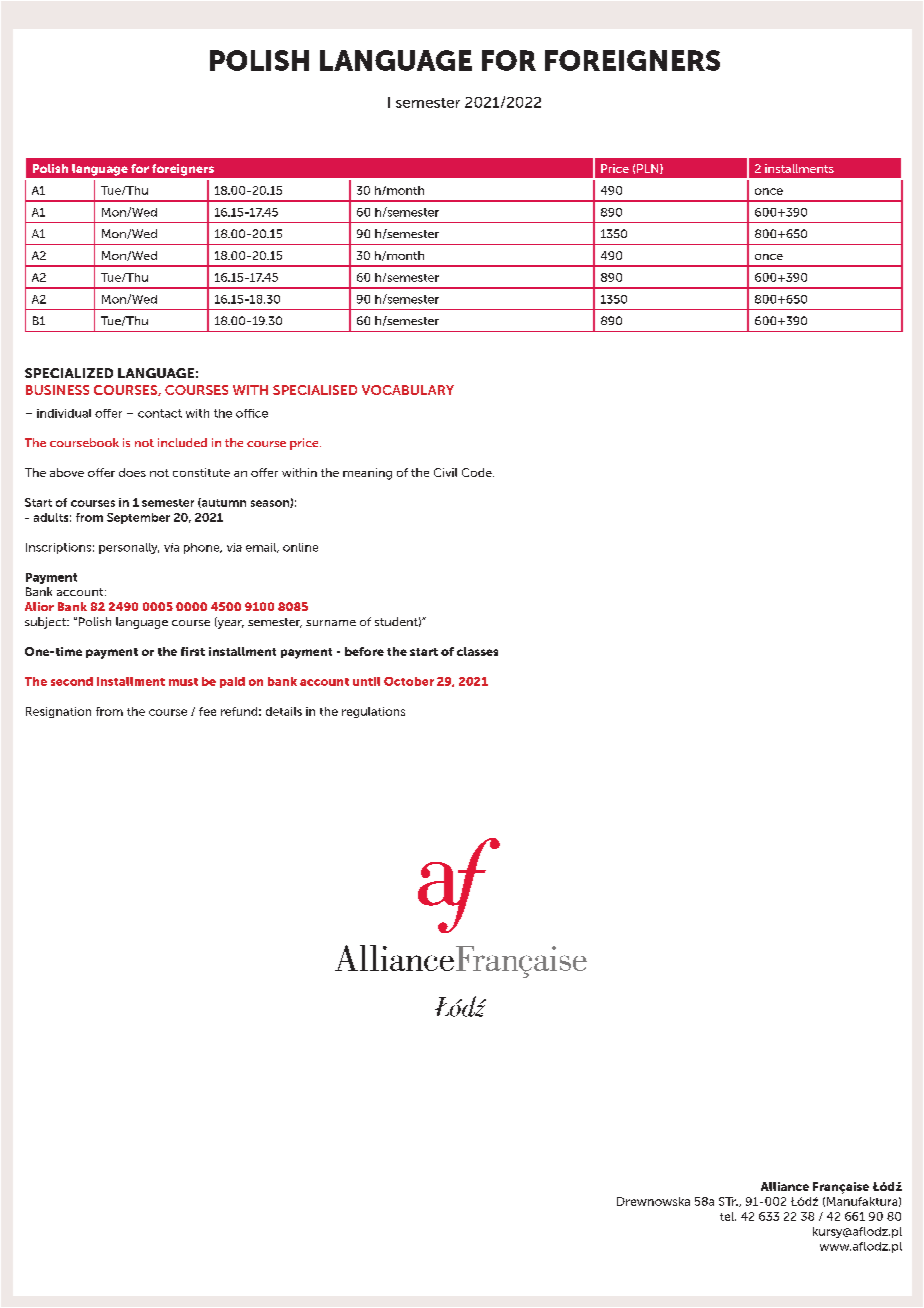 The width and height of the page is (924, 1308). What do you see at coordinates (300, 547) in the page?
I see `online` at bounding box center [300, 547].
